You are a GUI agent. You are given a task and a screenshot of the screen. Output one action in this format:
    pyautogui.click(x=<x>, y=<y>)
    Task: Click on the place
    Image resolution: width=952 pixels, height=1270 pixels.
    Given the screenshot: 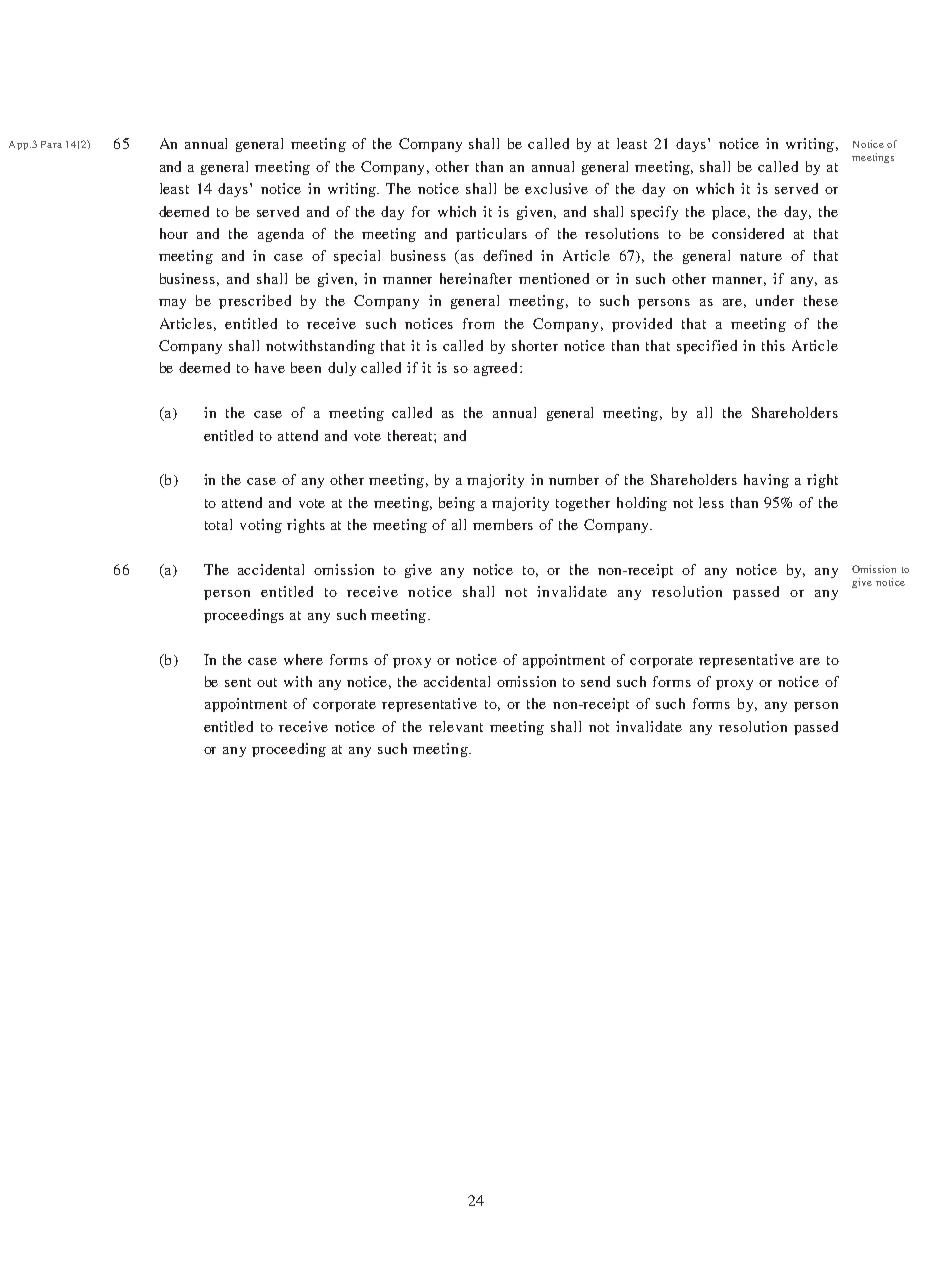 What is the action you would take?
    pyautogui.click(x=731, y=213)
